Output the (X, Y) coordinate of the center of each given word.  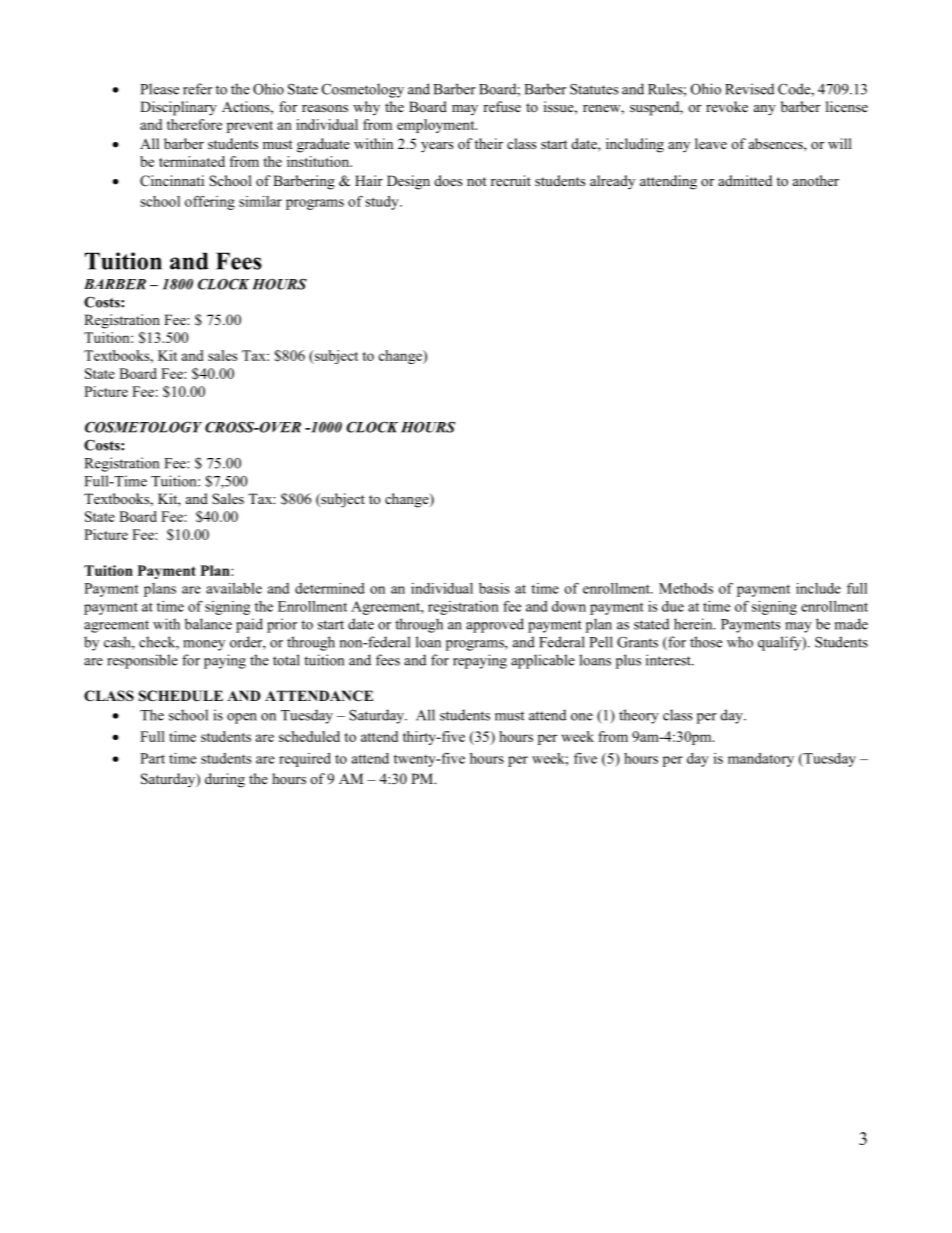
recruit (511, 180)
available (234, 588)
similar (260, 201)
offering (210, 202)
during (225, 780)
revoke (727, 106)
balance (208, 624)
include (818, 588)
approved (495, 625)
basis (494, 588)
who (740, 642)
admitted (745, 180)
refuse (502, 106)
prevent (250, 127)
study (383, 203)
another (816, 180)
